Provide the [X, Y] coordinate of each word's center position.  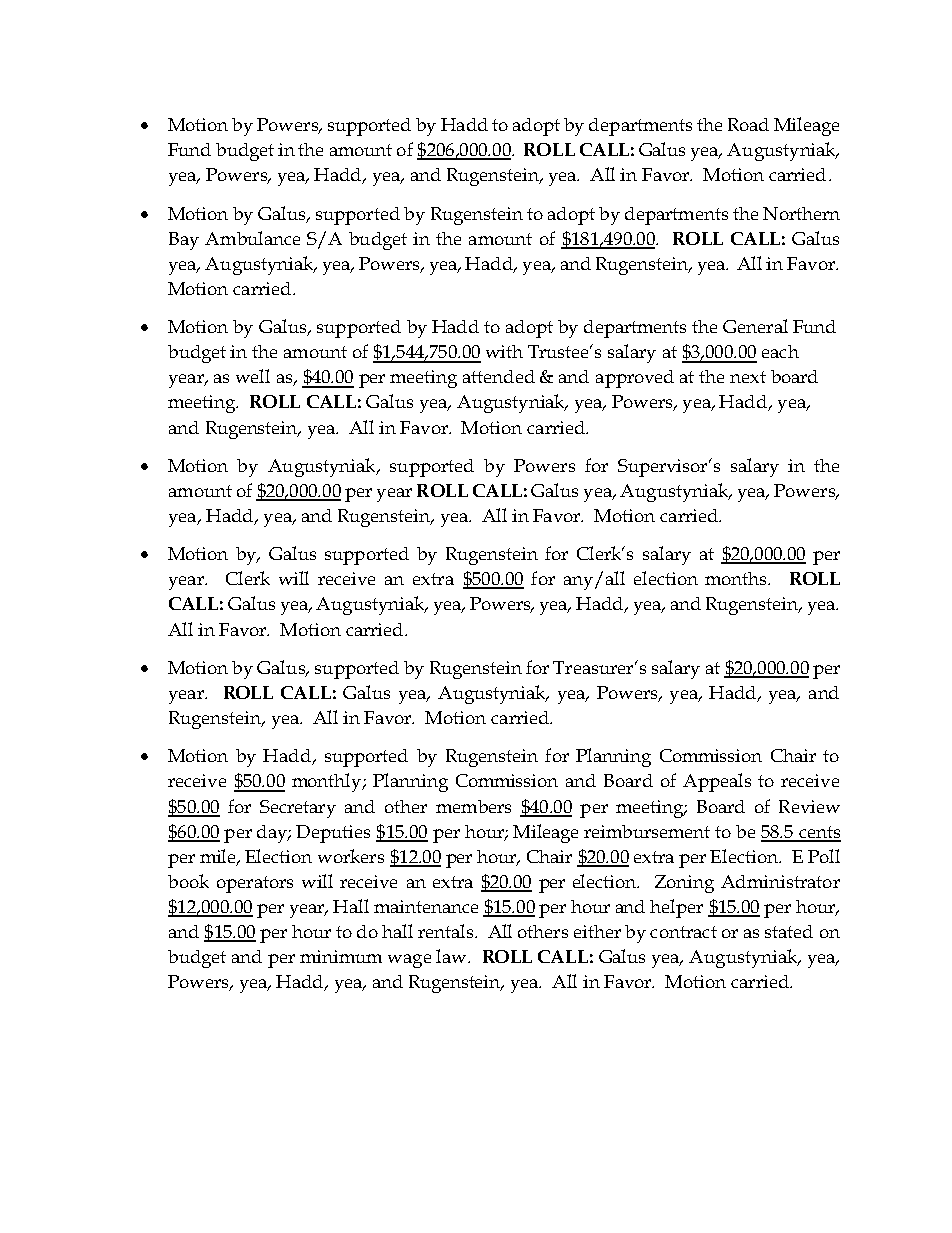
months [737, 578]
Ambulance [252, 238]
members [473, 806]
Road [748, 124]
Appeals [717, 782]
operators [255, 884]
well [253, 376]
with [504, 351]
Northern [801, 213]
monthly [328, 782]
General [755, 326]
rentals [447, 931]
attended [499, 376]
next [748, 377]
